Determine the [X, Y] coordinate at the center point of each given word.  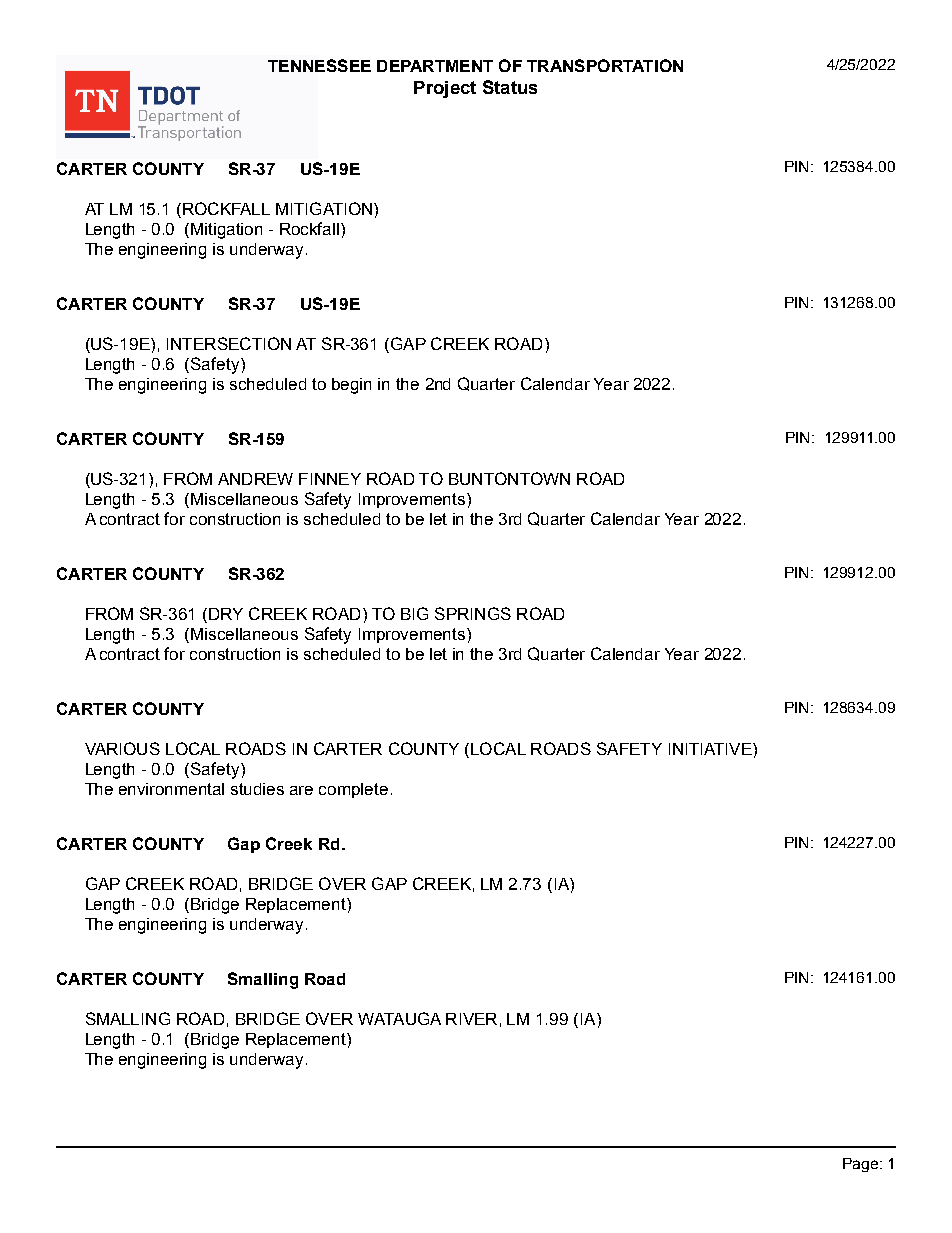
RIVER [471, 1019]
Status [510, 87]
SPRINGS [473, 613]
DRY [226, 614]
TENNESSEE [319, 65]
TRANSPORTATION [605, 65]
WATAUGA [399, 1018]
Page [862, 1165]
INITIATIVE [711, 749]
